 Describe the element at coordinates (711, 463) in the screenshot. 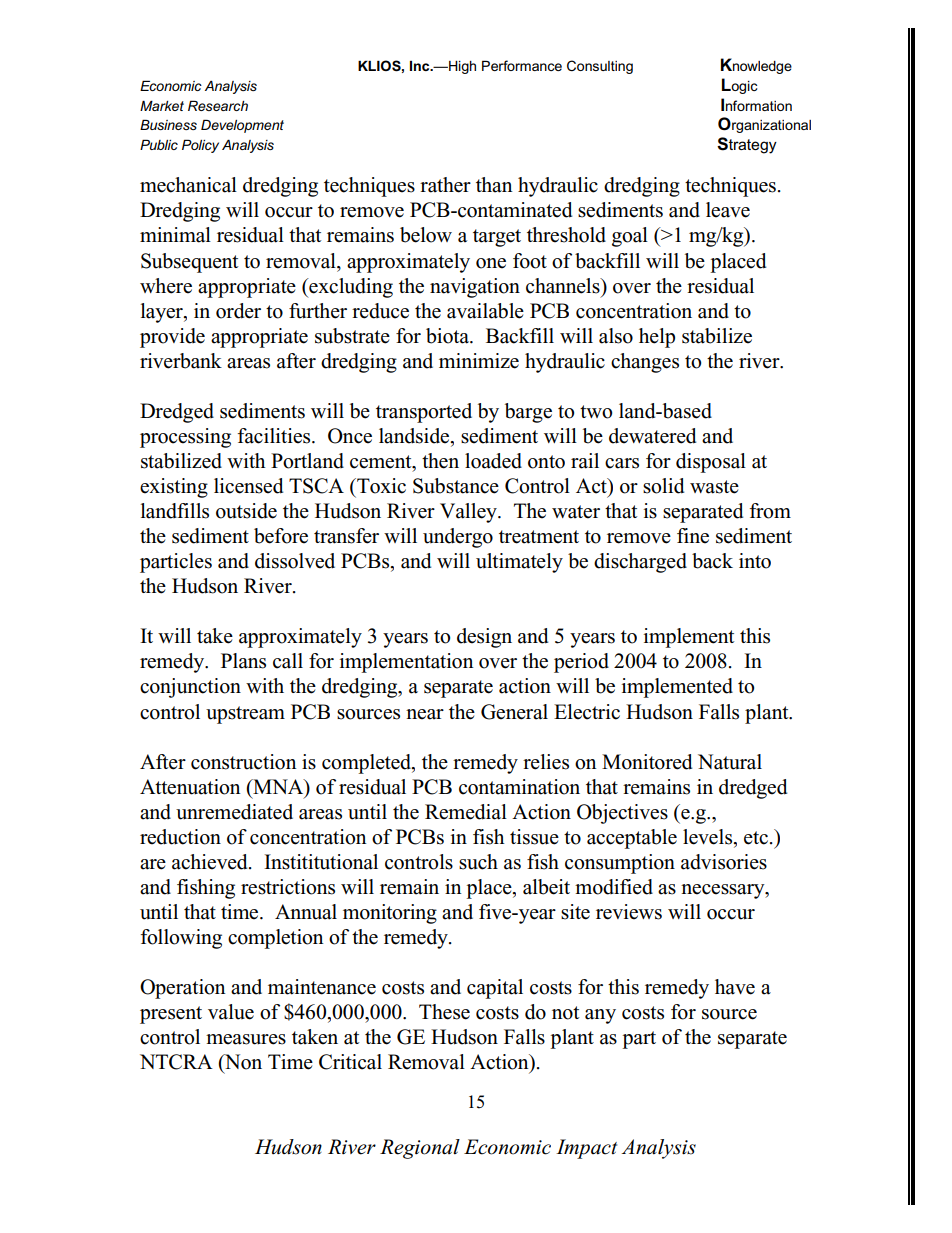

I see `disposal` at that location.
